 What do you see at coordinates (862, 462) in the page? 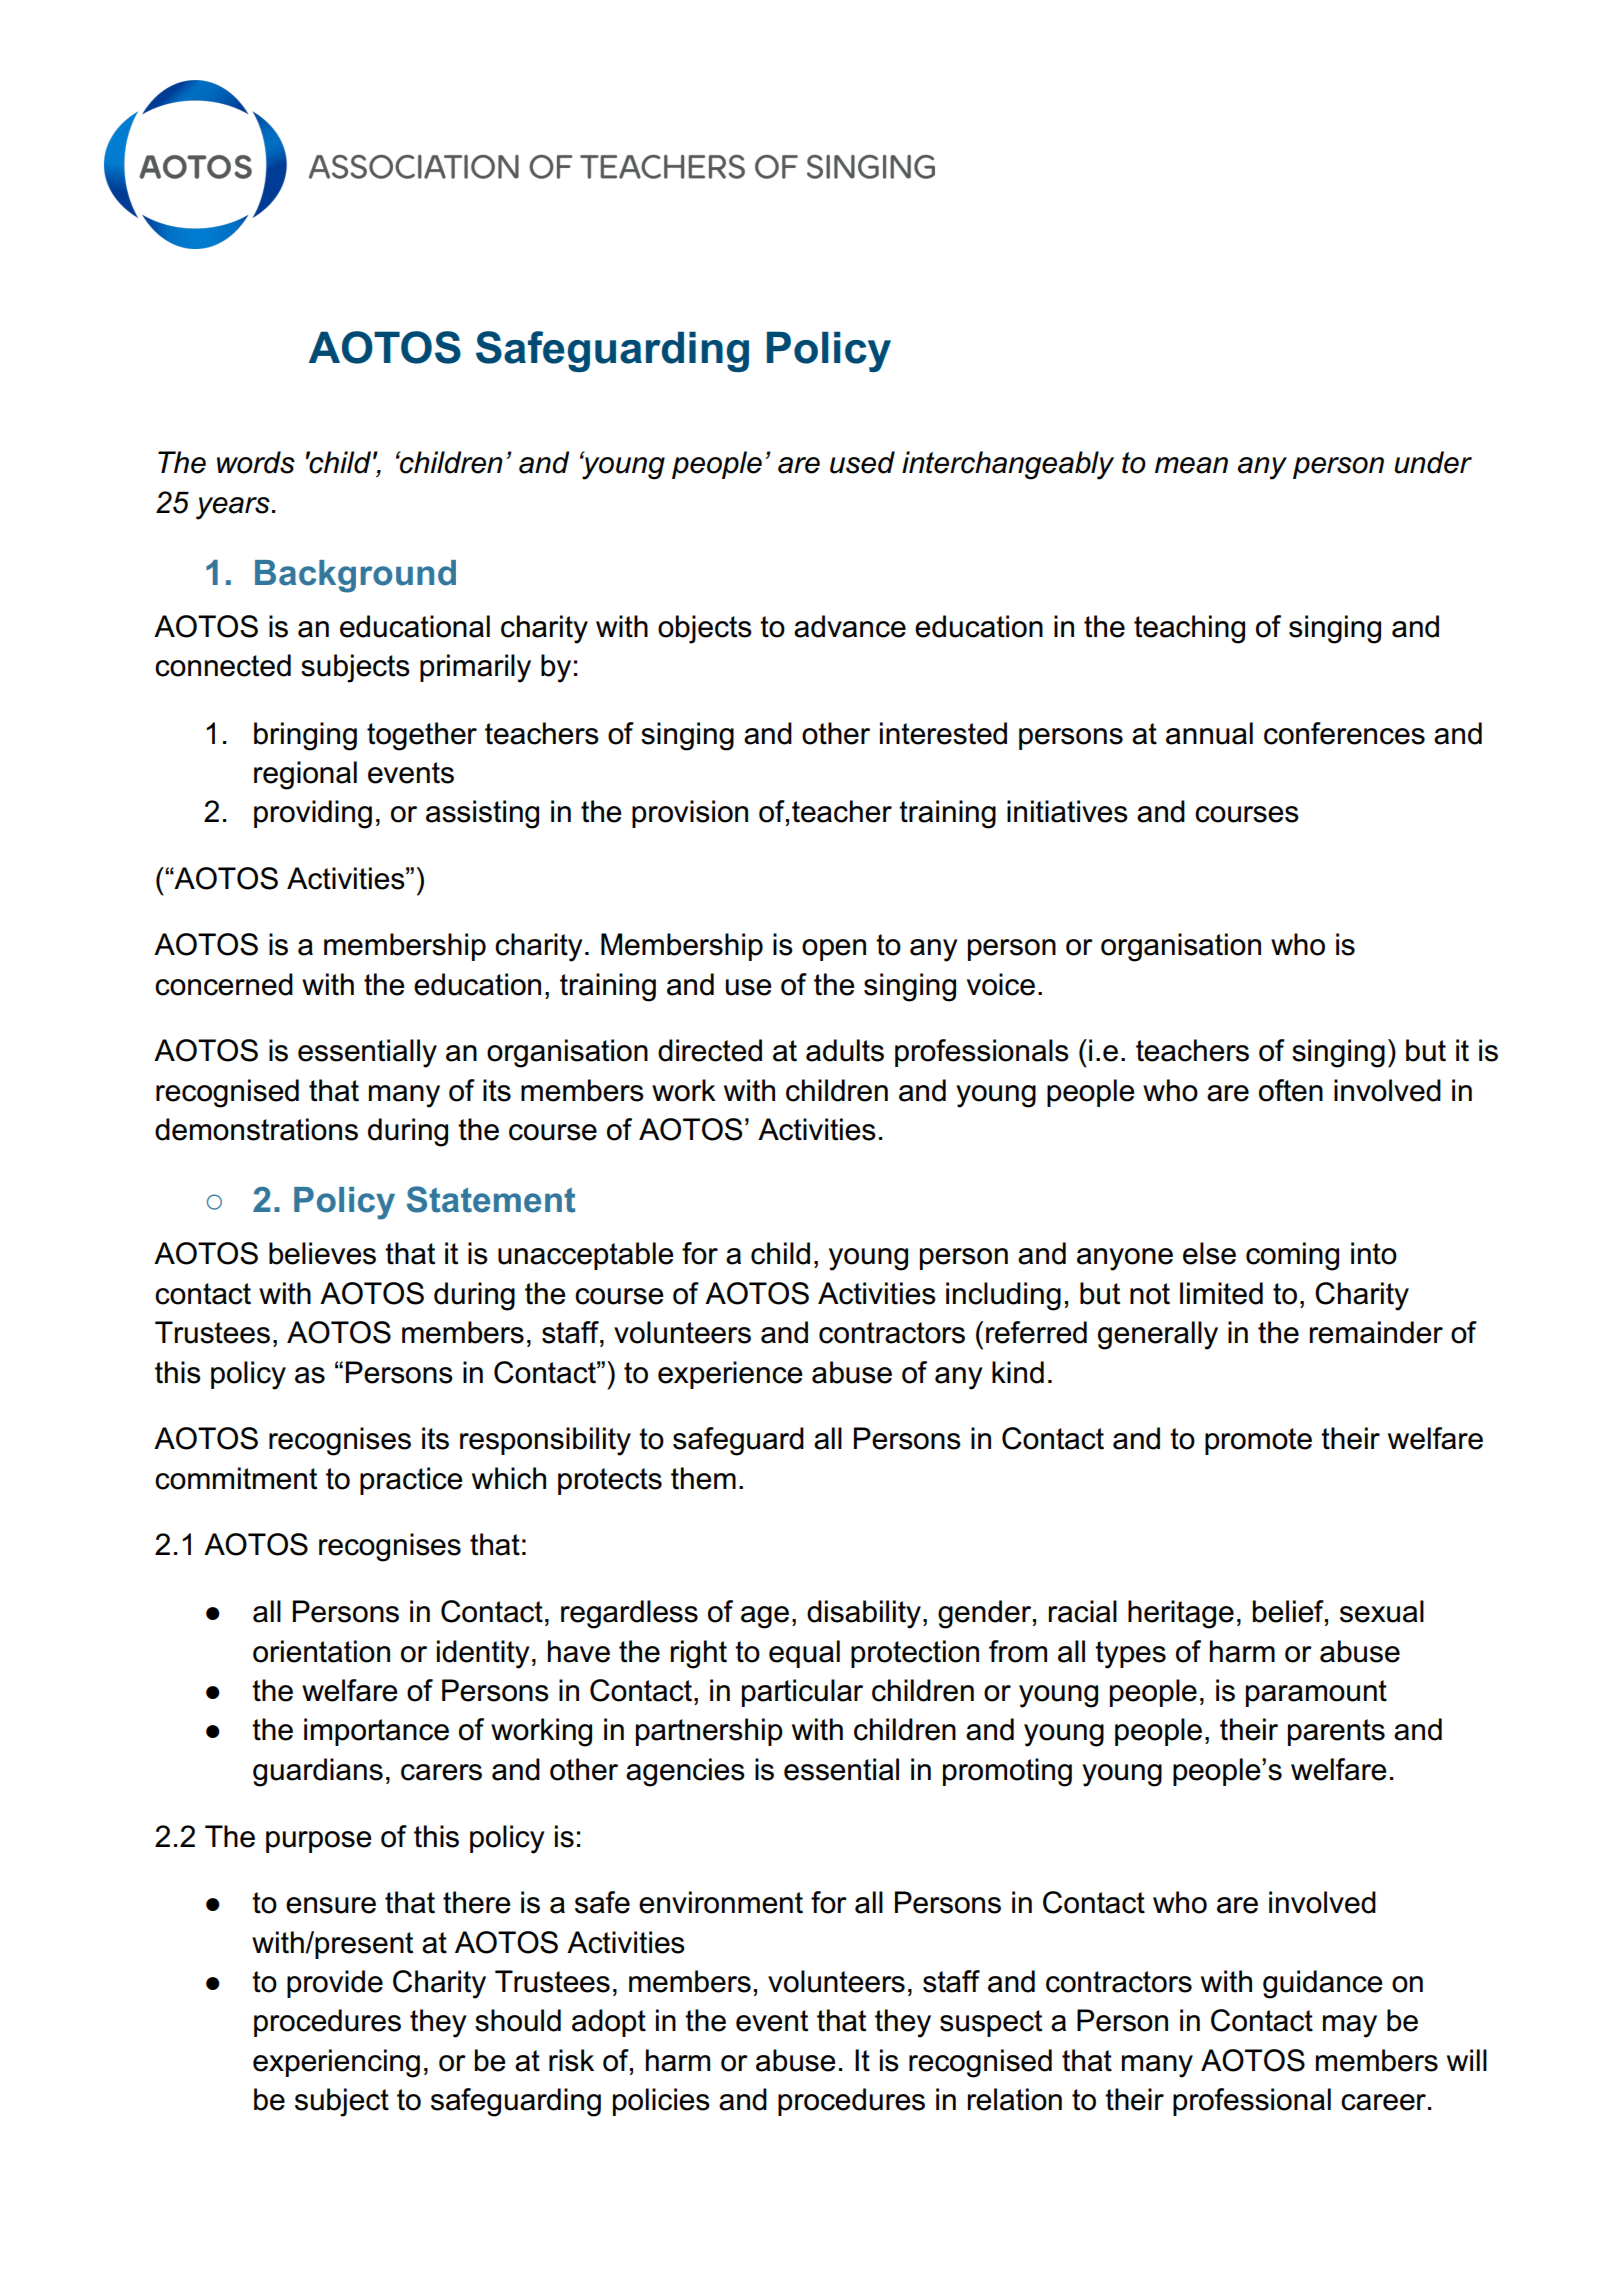
I see `used` at bounding box center [862, 462].
